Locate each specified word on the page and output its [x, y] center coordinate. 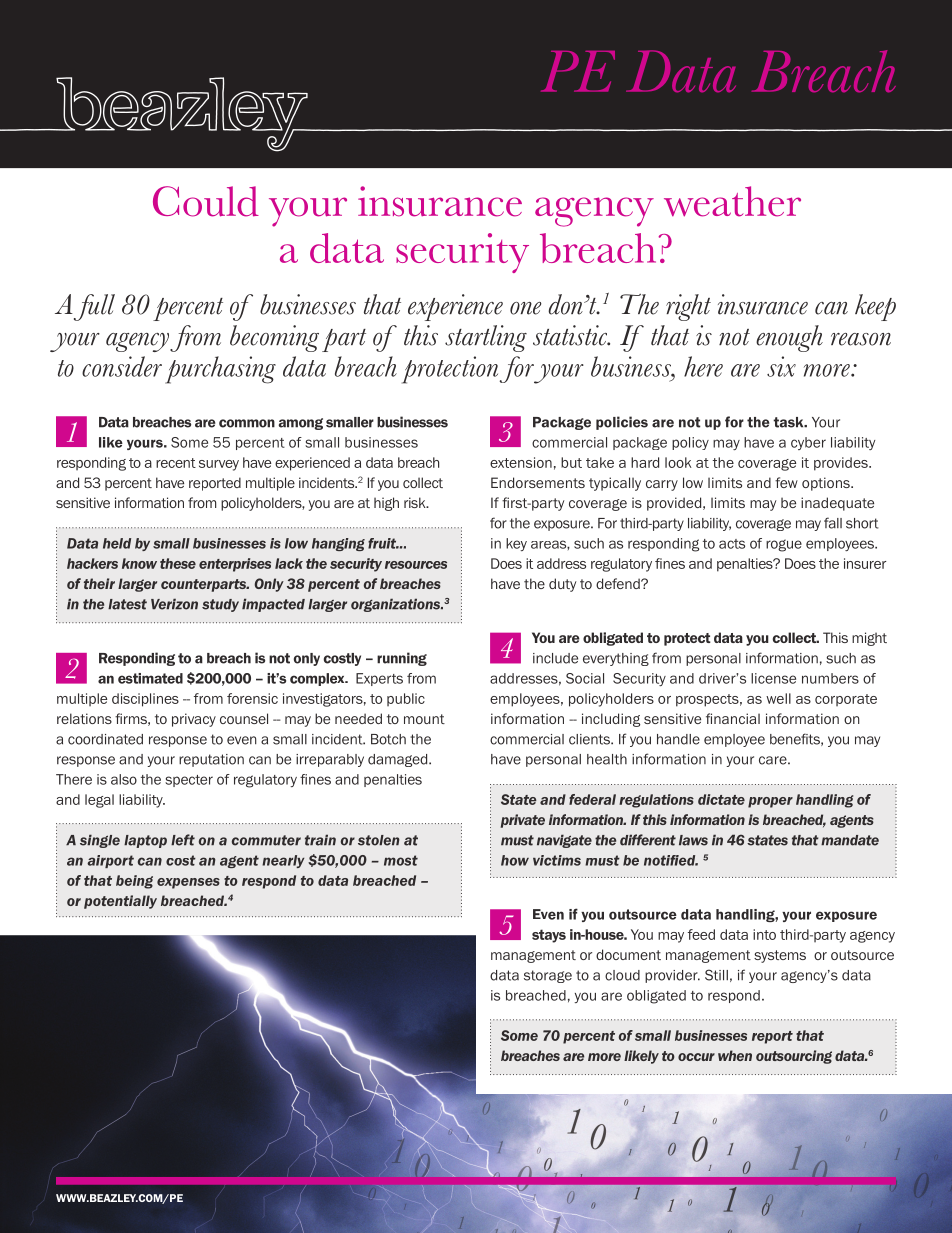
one [526, 308]
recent [176, 463]
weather [732, 201]
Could [206, 201]
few [786, 482]
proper [770, 802]
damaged [399, 760]
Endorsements [538, 482]
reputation [211, 760]
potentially [120, 902]
